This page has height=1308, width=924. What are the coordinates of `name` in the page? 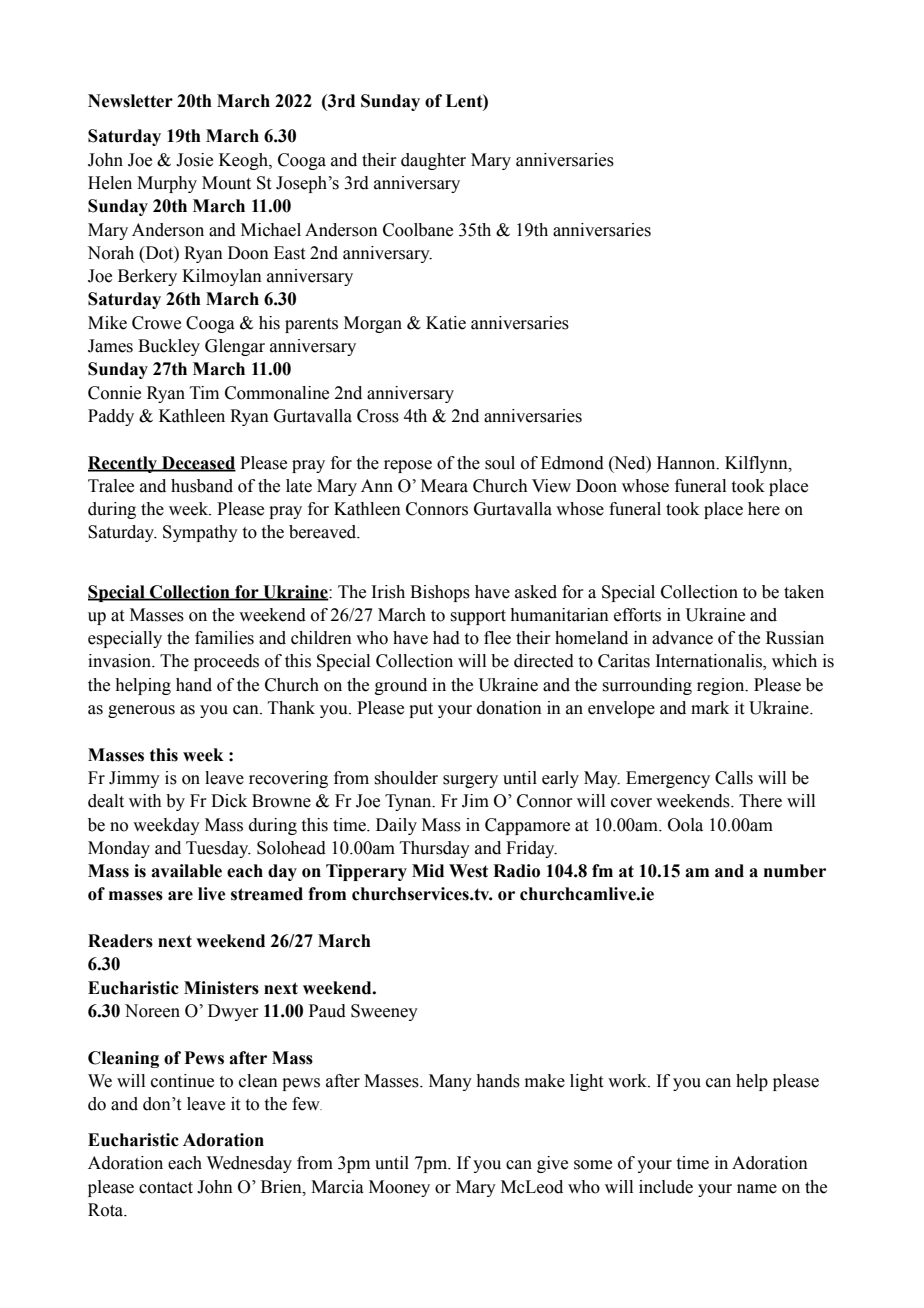 It's located at (757, 1189).
